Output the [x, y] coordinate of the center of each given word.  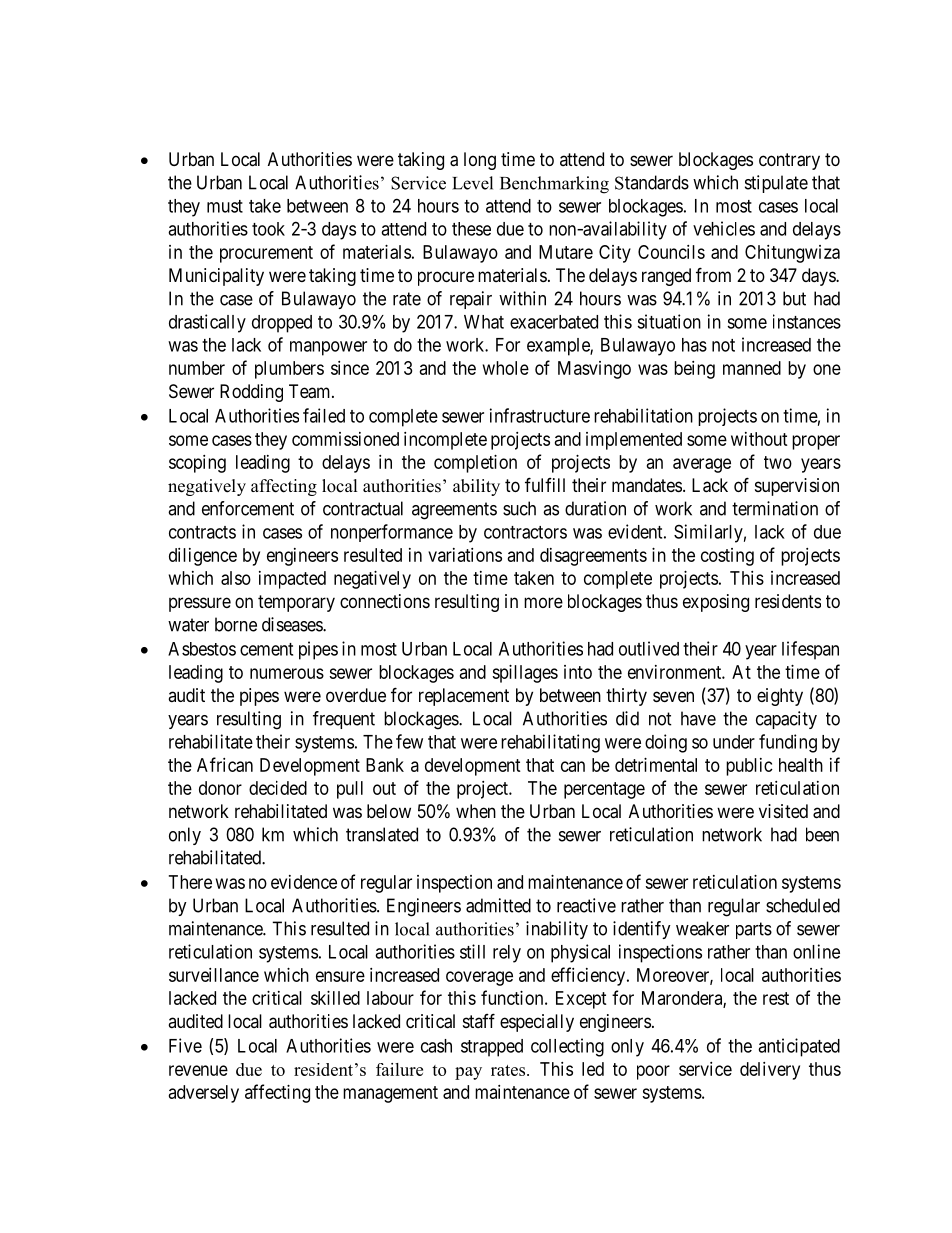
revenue [198, 1070]
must [225, 206]
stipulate [776, 184]
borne [236, 624]
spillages [525, 674]
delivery [770, 1071]
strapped [492, 1048]
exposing [716, 603]
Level [472, 183]
